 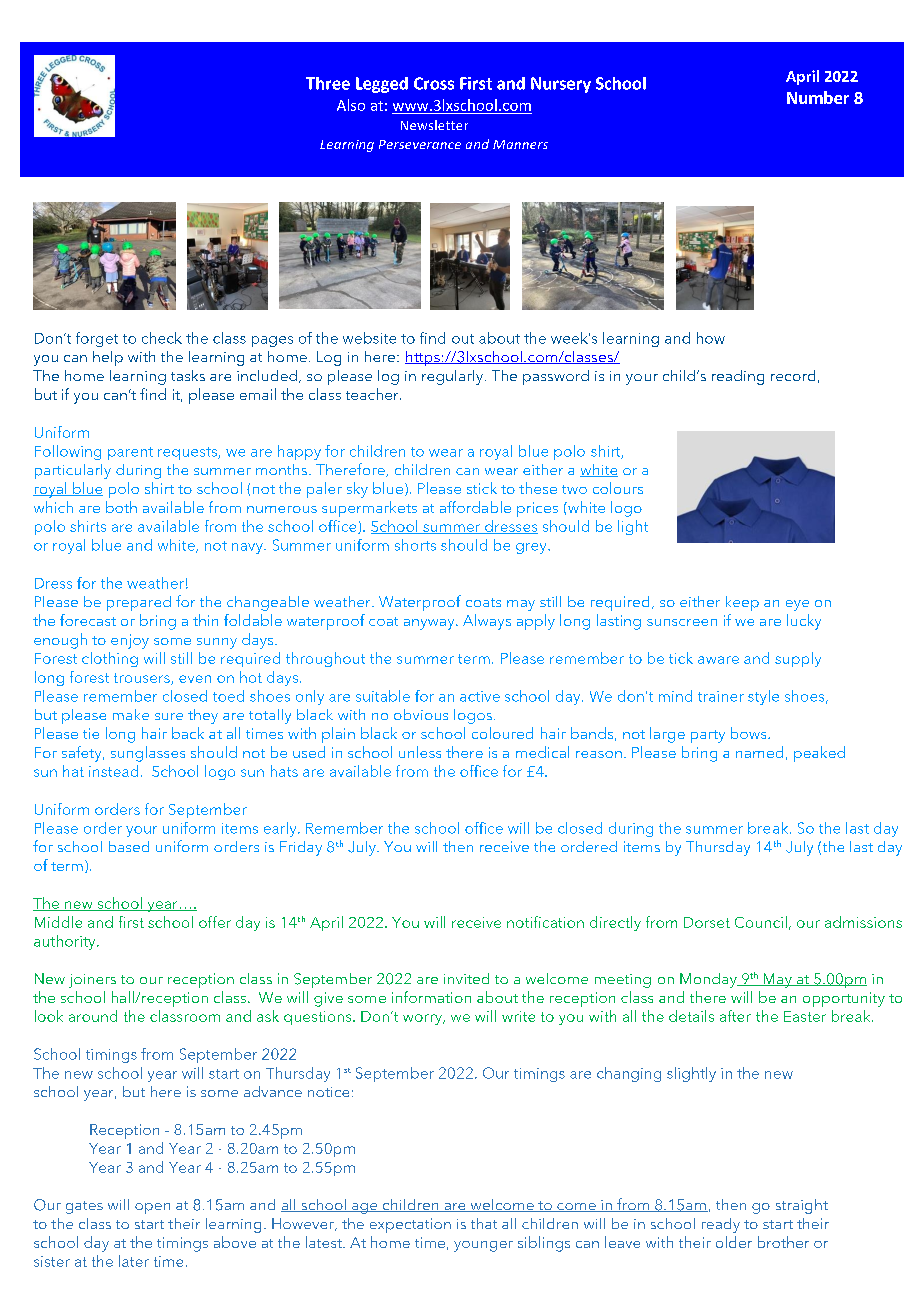 What do you see at coordinates (454, 377) in the screenshot?
I see `regularly` at bounding box center [454, 377].
